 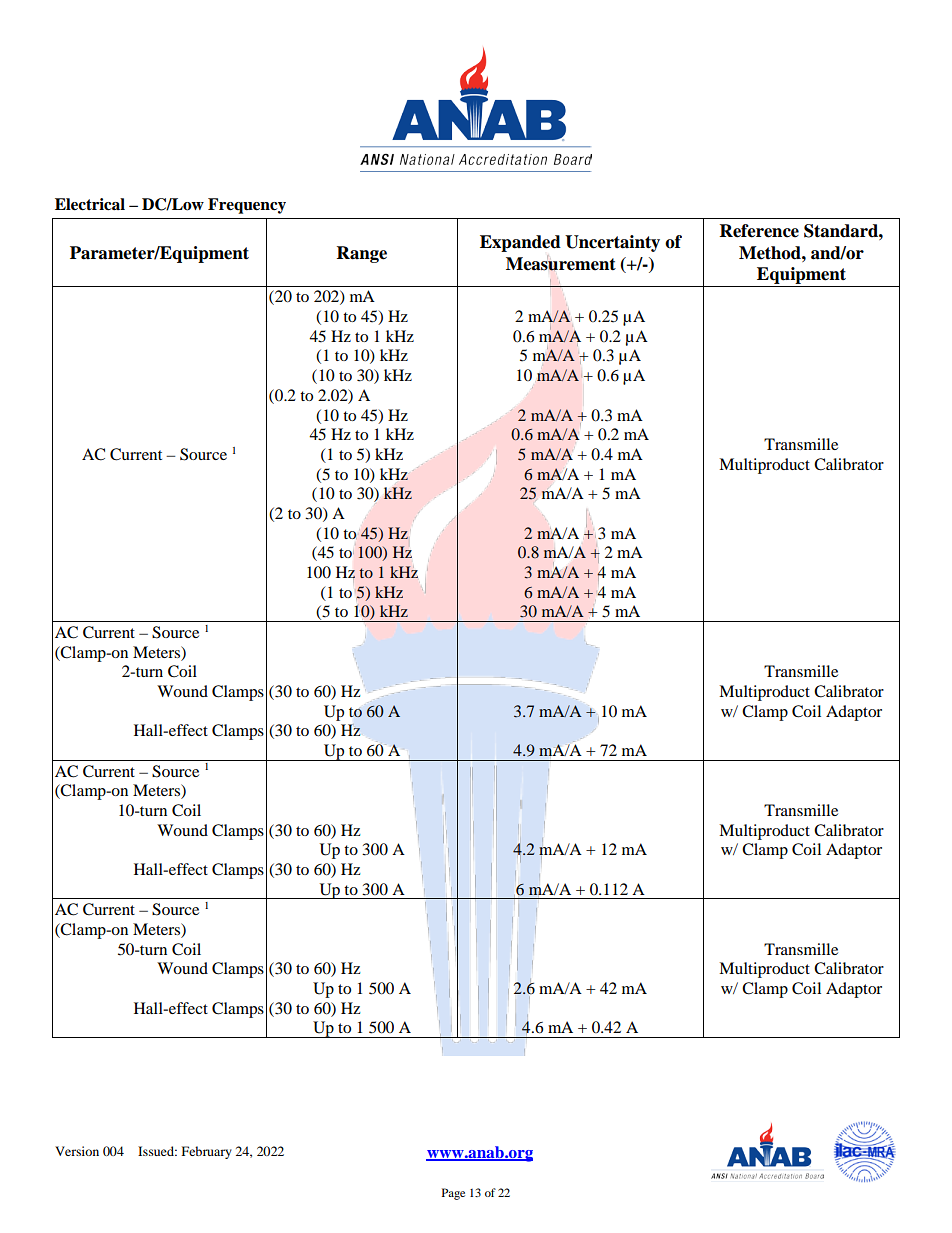 What do you see at coordinates (759, 231) in the image?
I see `Reference` at bounding box center [759, 231].
